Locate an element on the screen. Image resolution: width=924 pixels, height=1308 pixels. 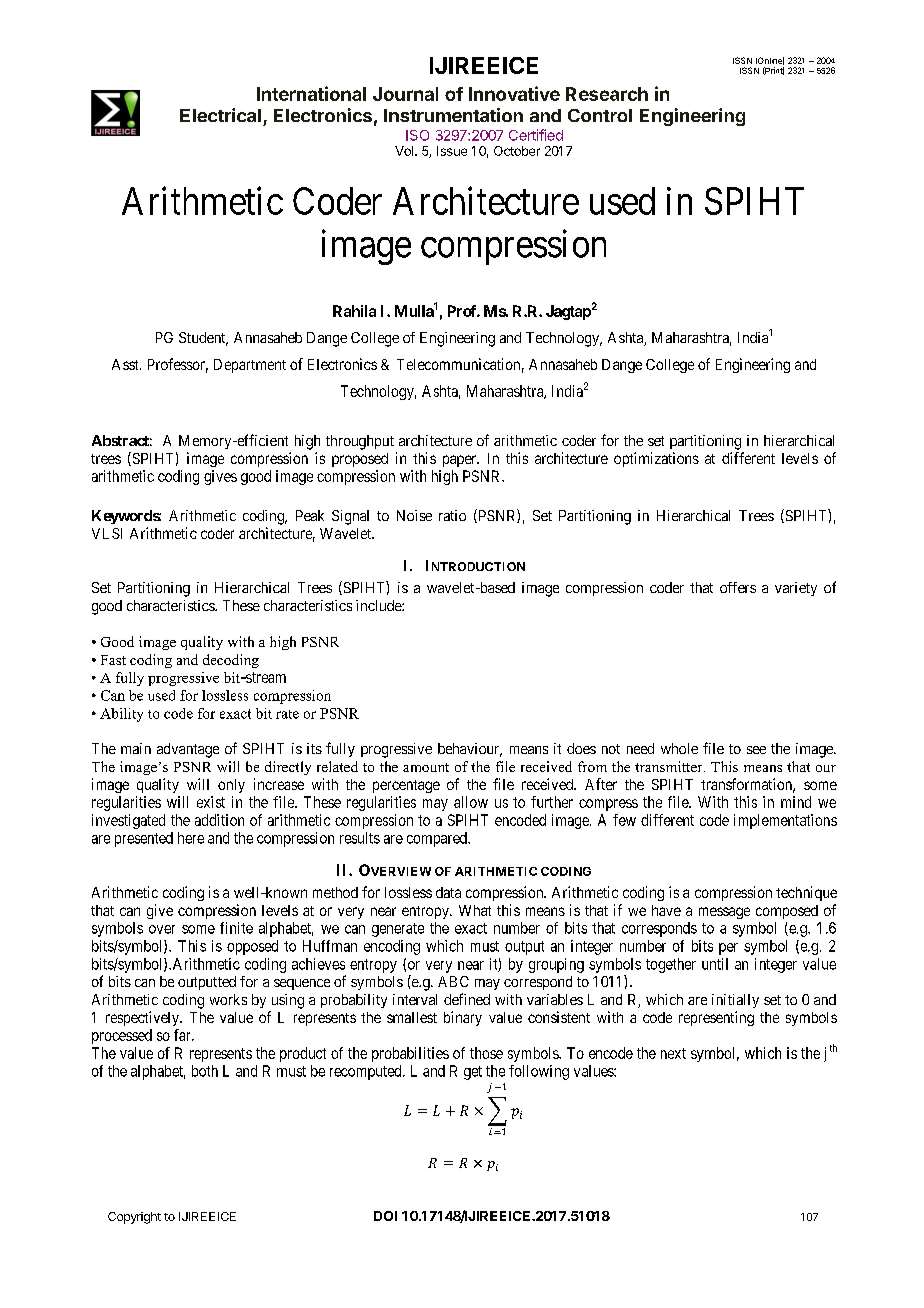
Fast is located at coordinates (113, 660).
